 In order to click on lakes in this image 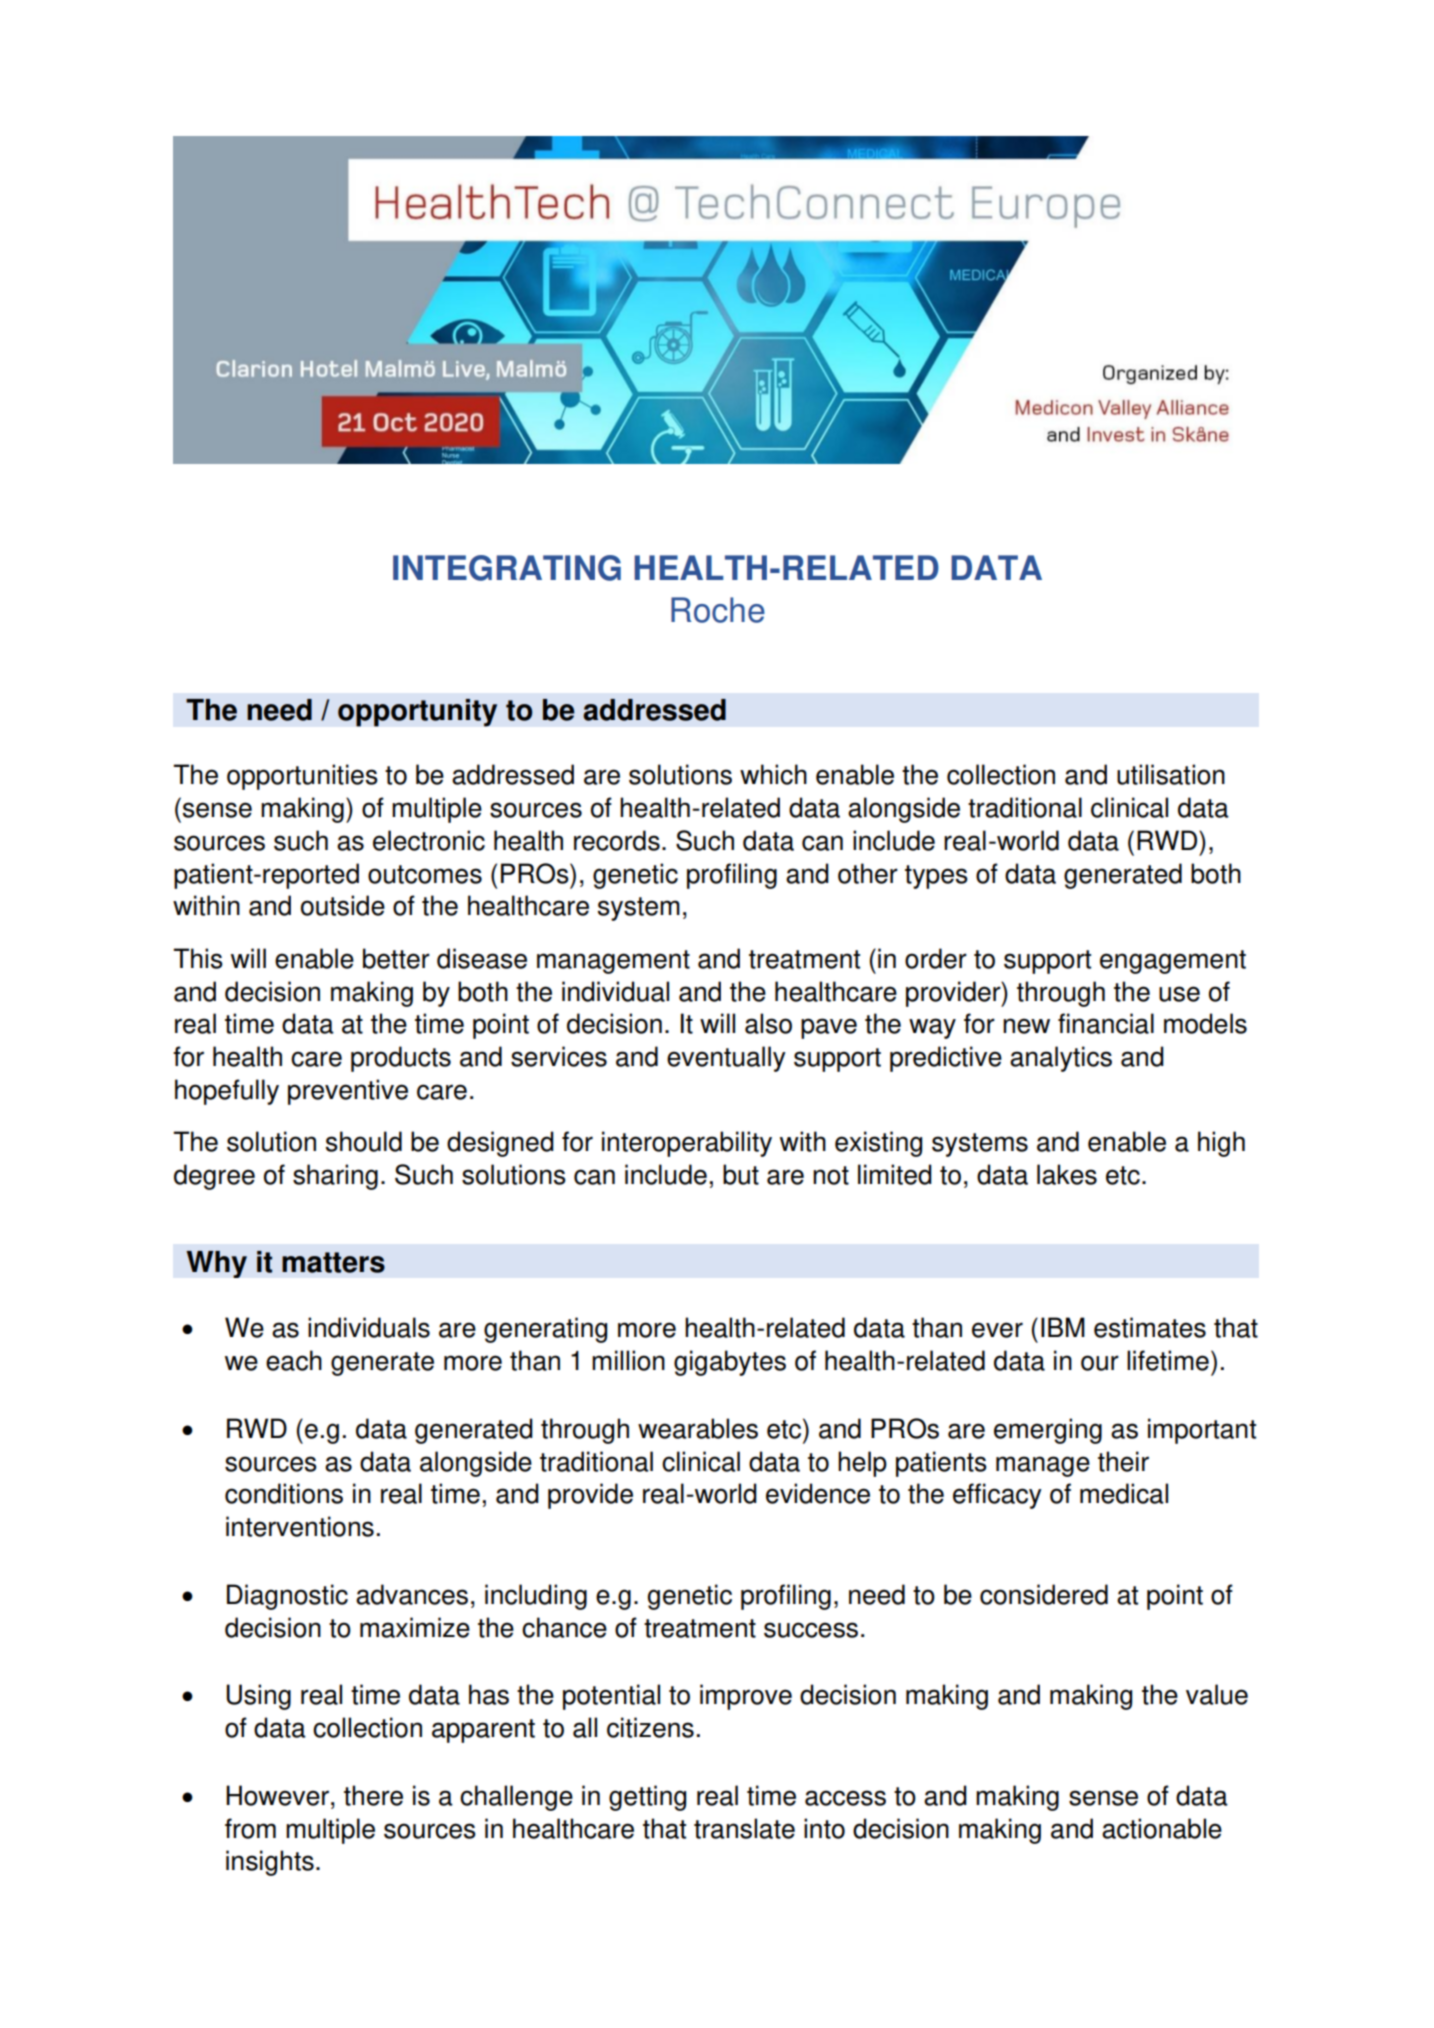, I will do `click(1067, 1174)`.
